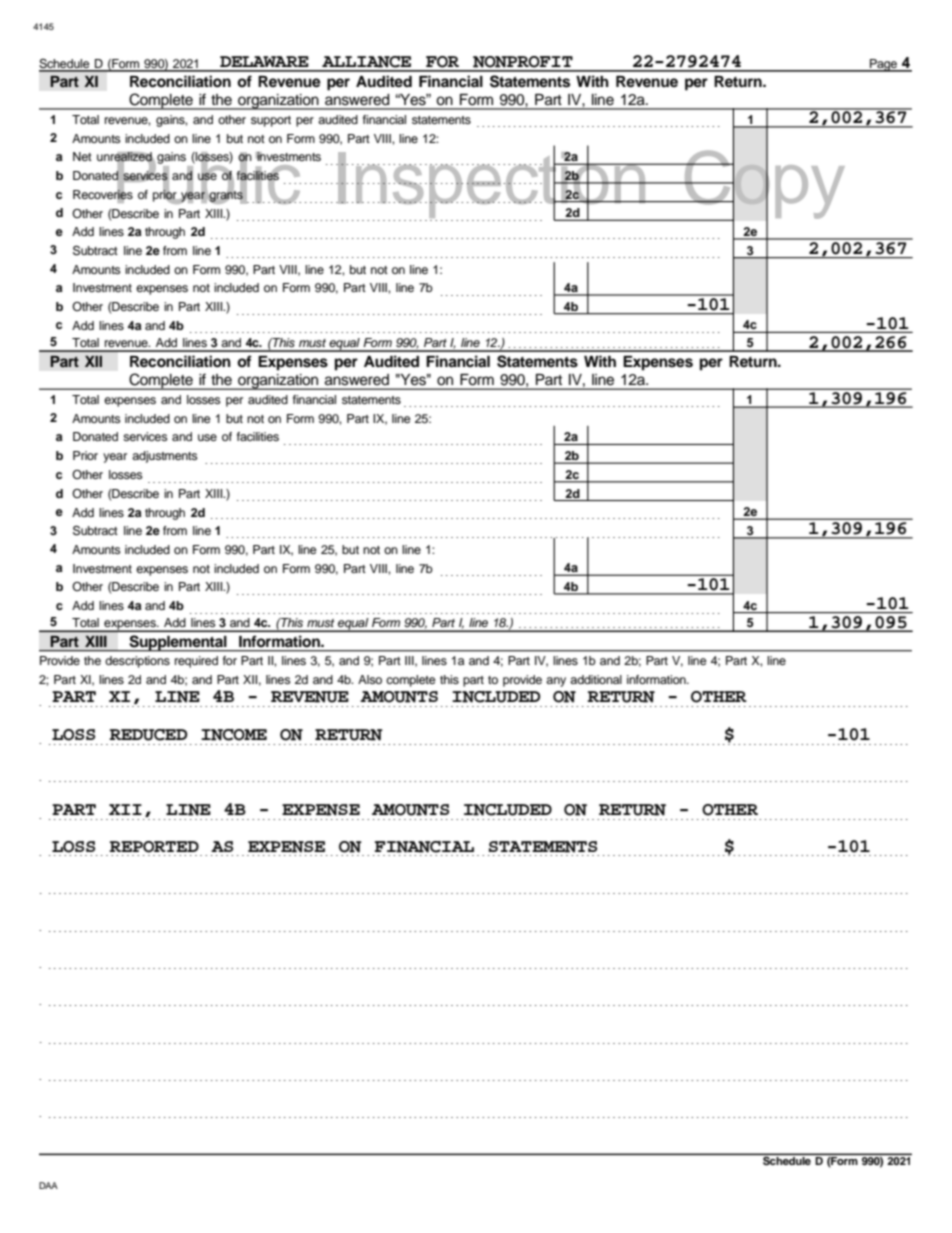  Describe the element at coordinates (48, 1185) in the screenshot. I see `DAA` at that location.
